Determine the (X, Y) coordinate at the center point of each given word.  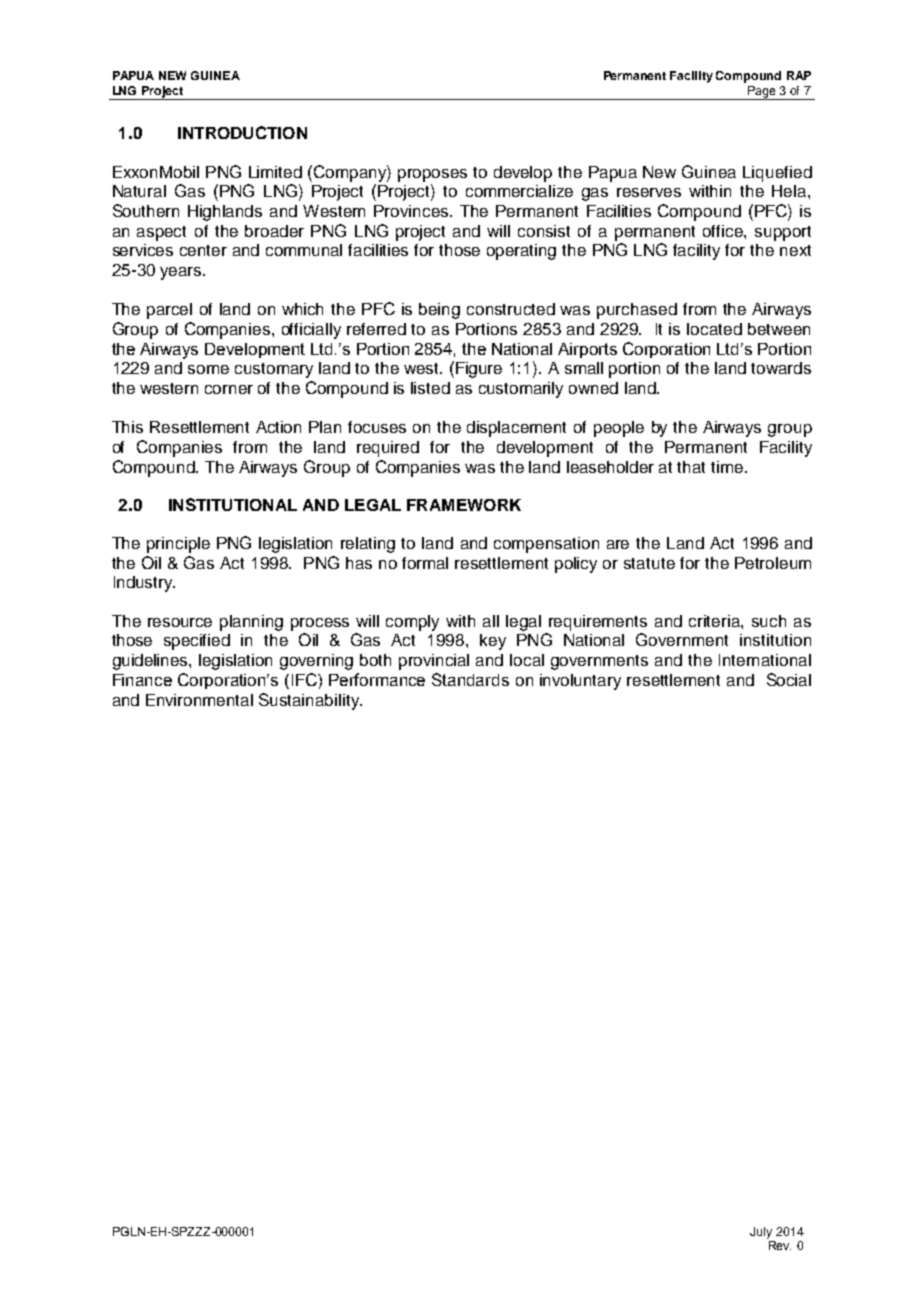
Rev (780, 1245)
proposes (432, 175)
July (761, 1233)
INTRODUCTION (242, 132)
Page (761, 93)
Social (789, 679)
